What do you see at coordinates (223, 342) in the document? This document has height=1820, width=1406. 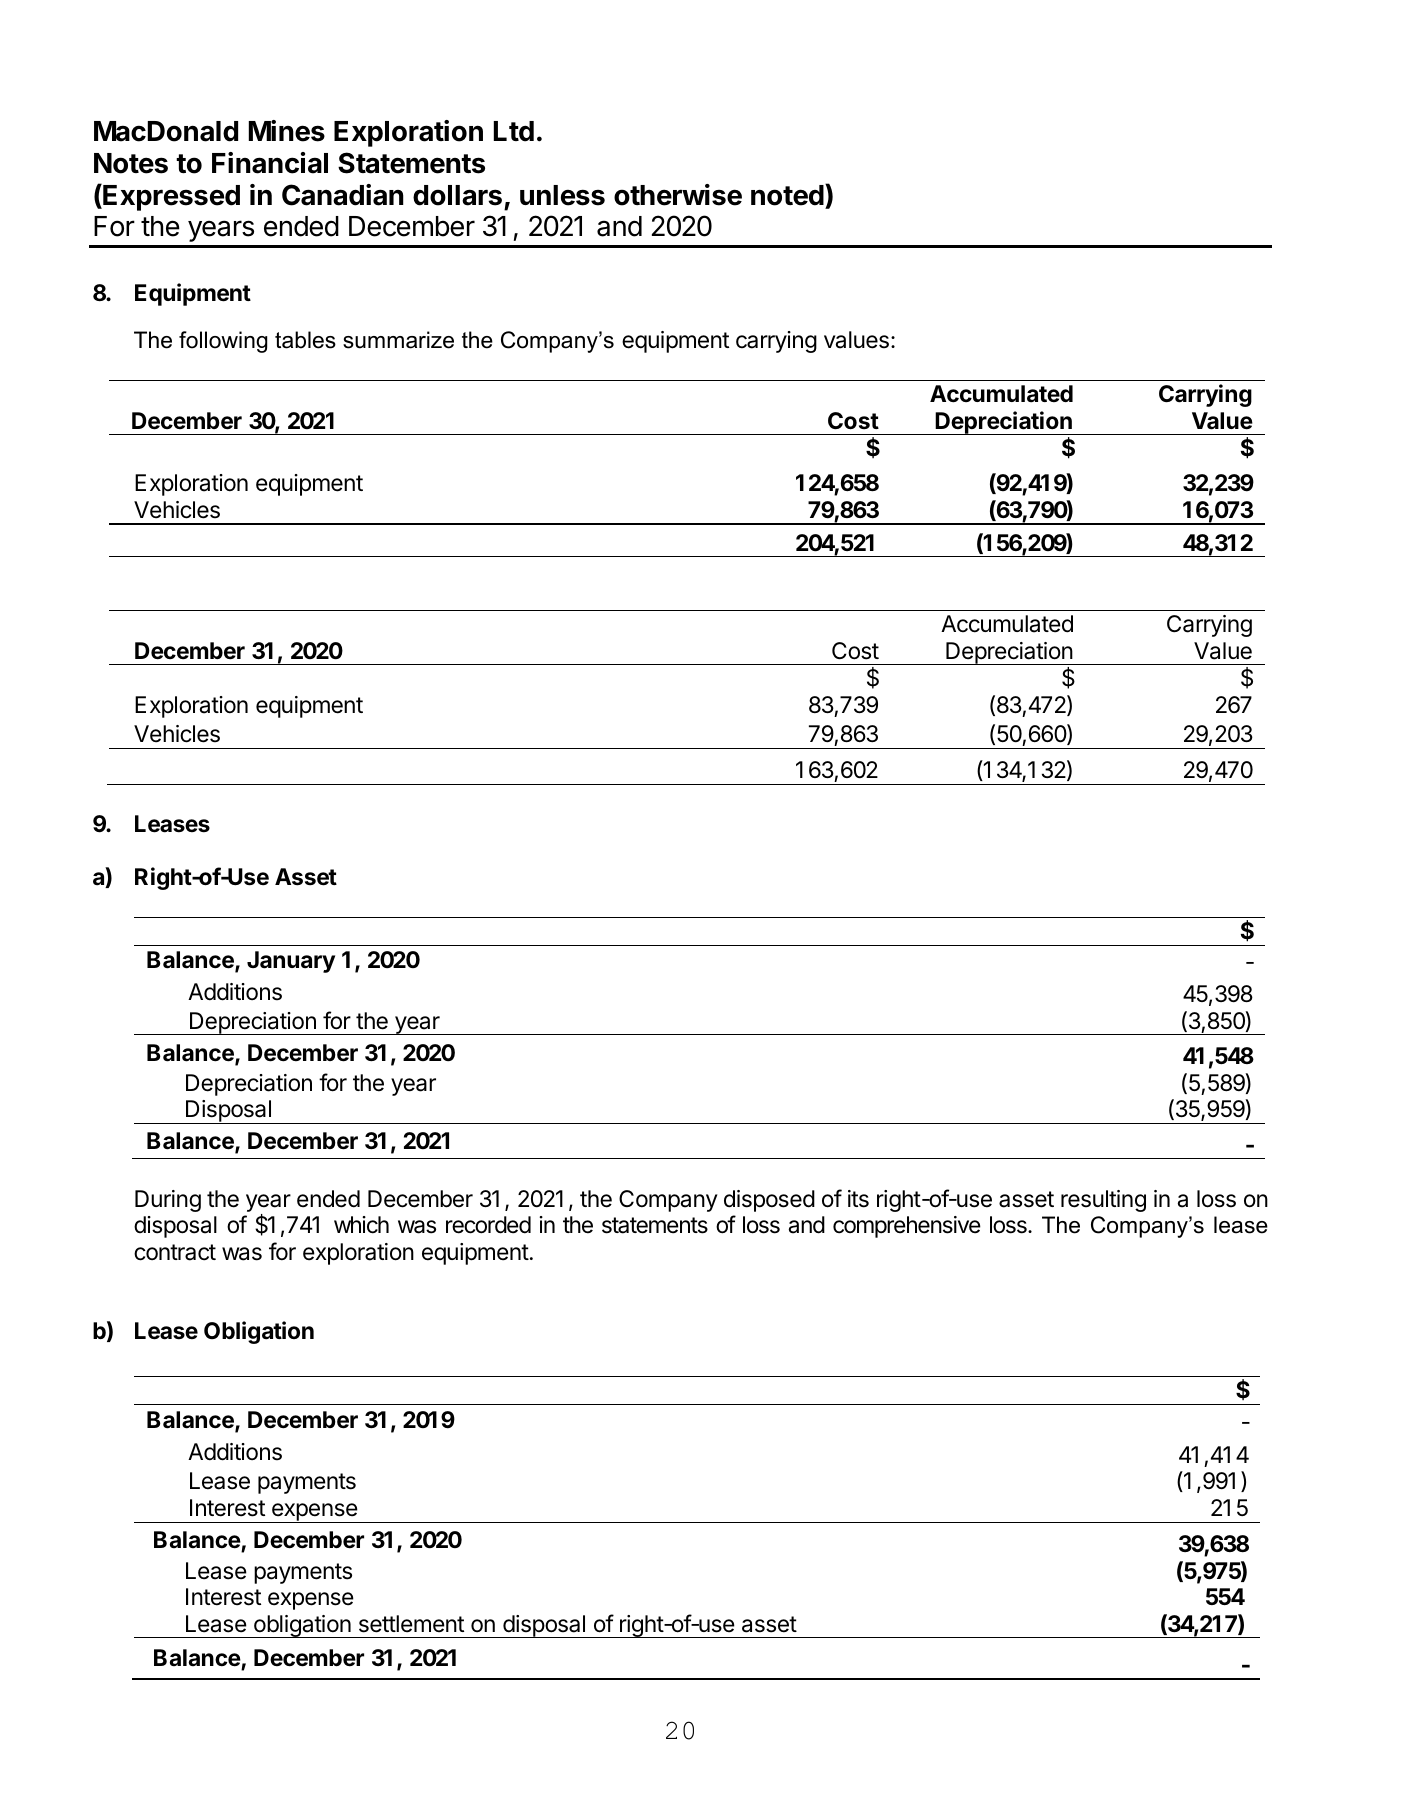 I see `following` at bounding box center [223, 342].
